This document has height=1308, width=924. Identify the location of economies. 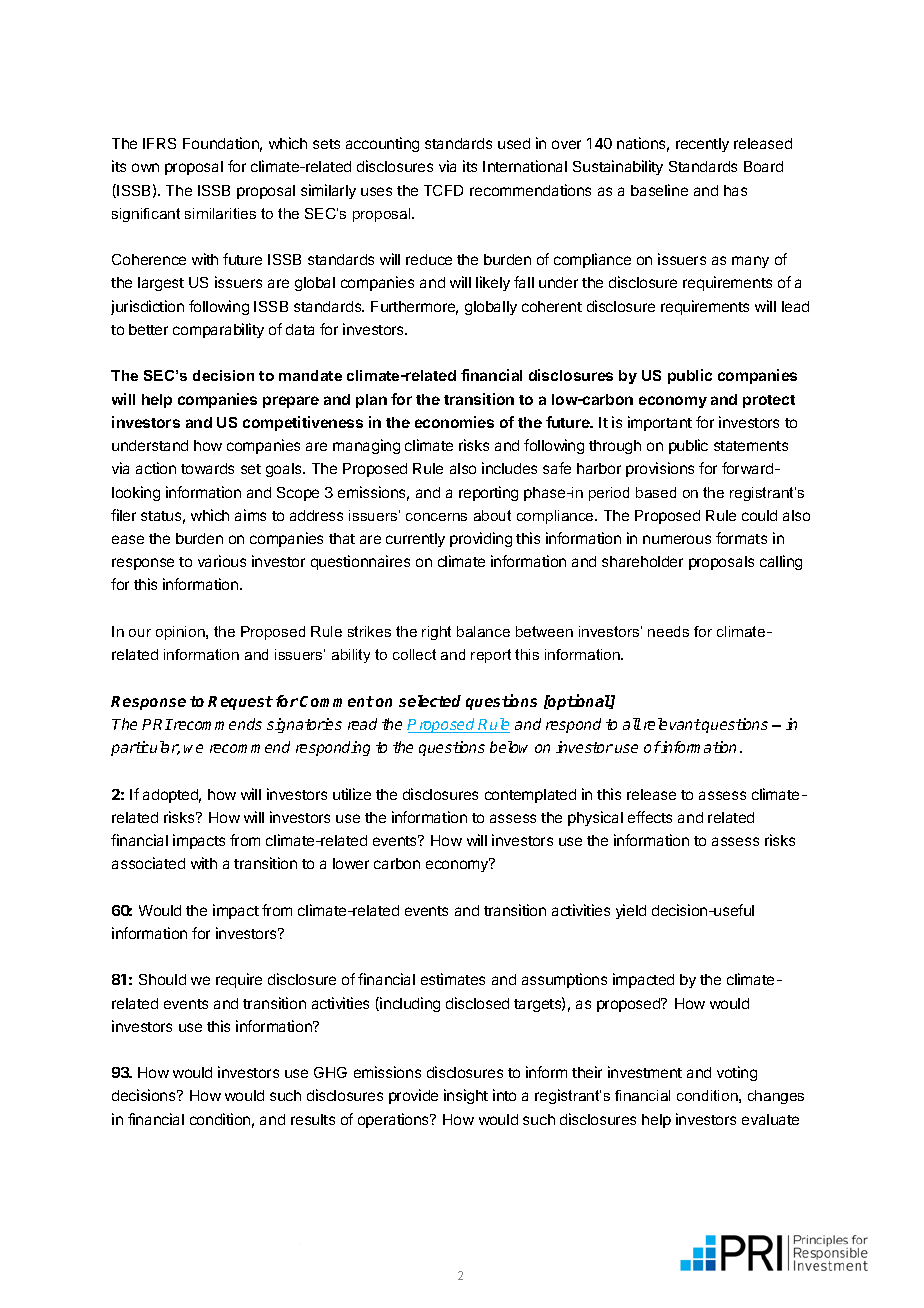
(454, 422).
